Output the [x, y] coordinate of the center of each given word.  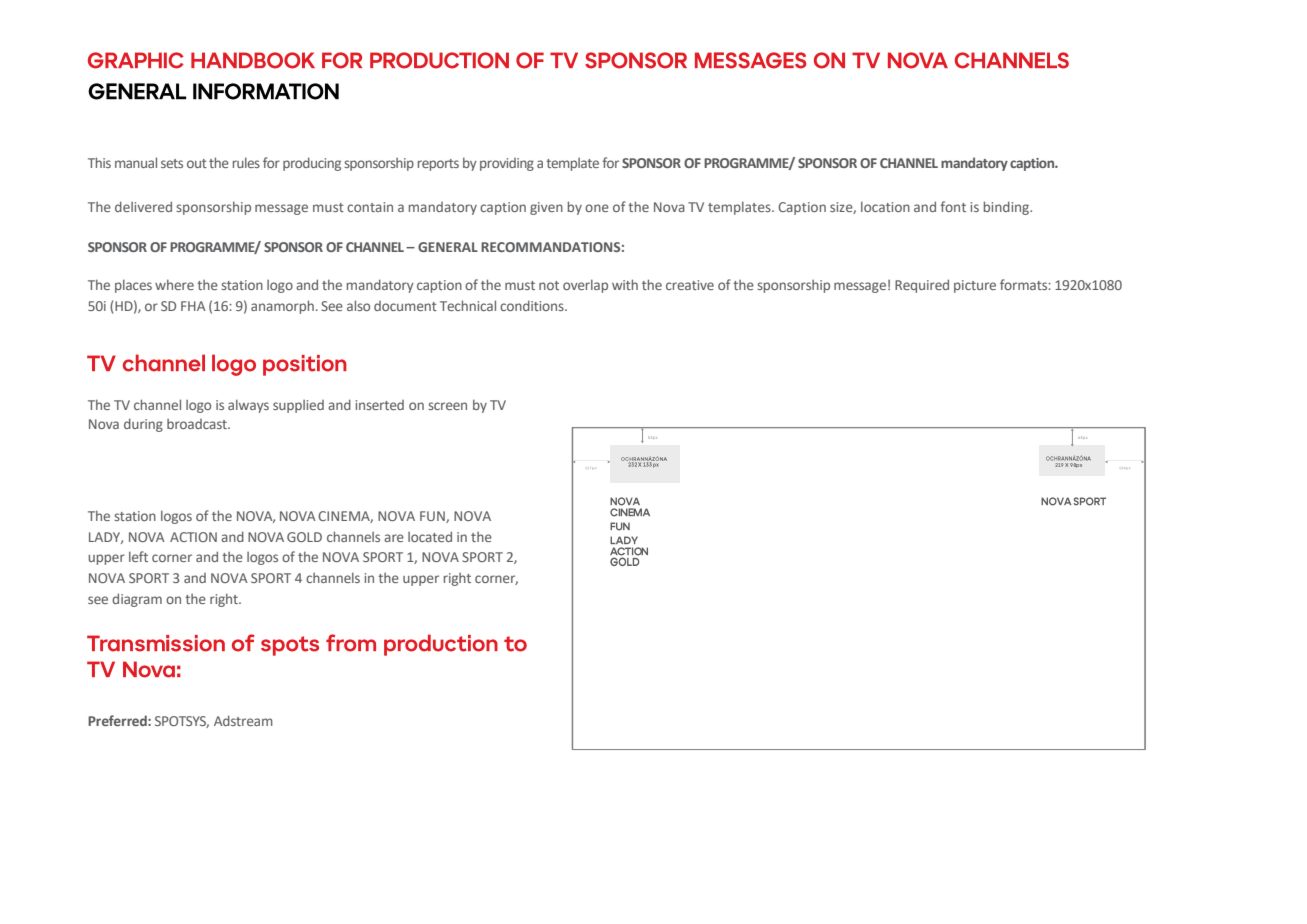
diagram [137, 600]
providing [507, 164]
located [430, 536]
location [885, 206]
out [197, 163]
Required [922, 286]
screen [447, 406]
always [248, 406]
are [394, 538]
